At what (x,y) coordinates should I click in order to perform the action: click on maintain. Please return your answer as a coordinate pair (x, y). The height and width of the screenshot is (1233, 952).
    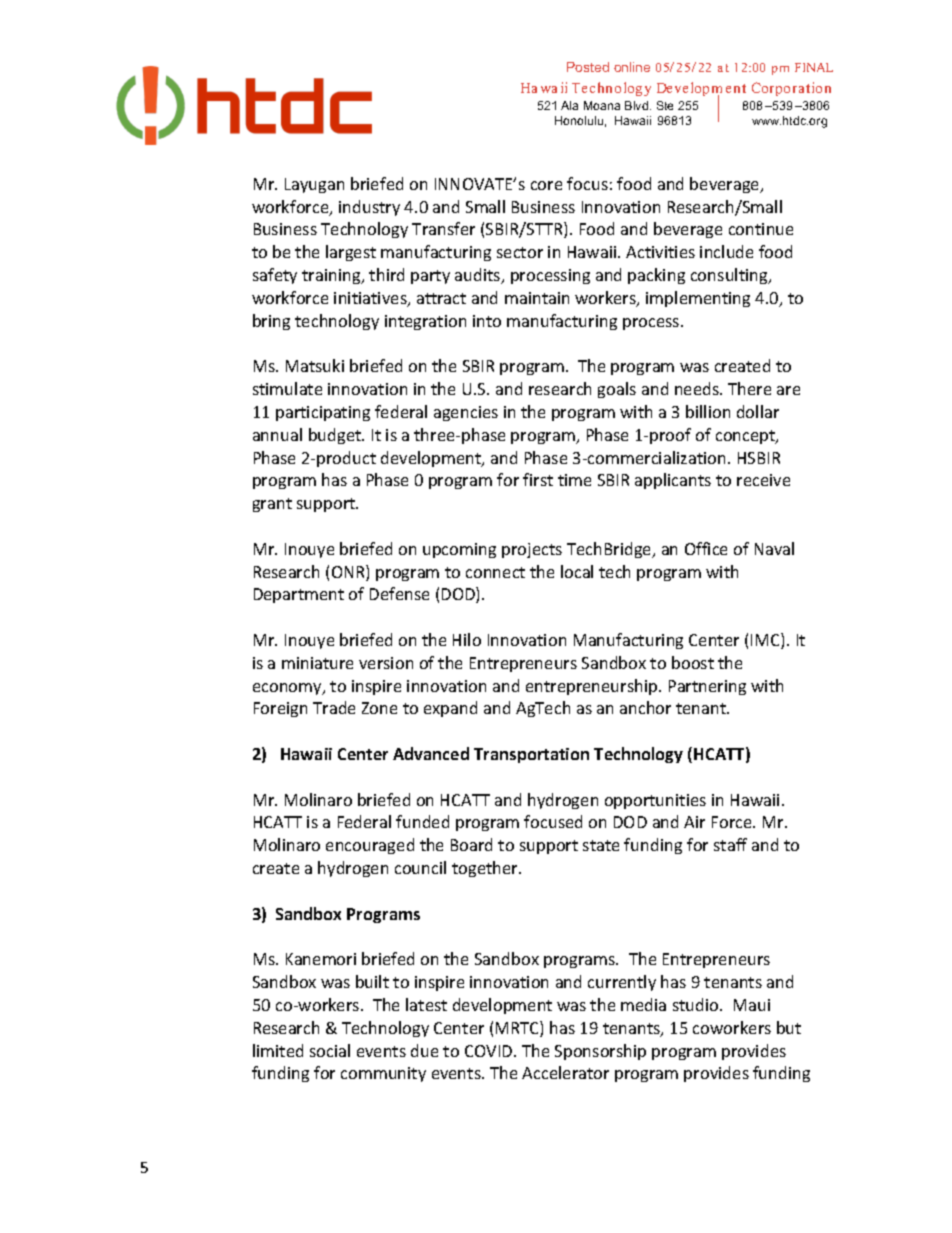
    Looking at the image, I should click on (537, 298).
